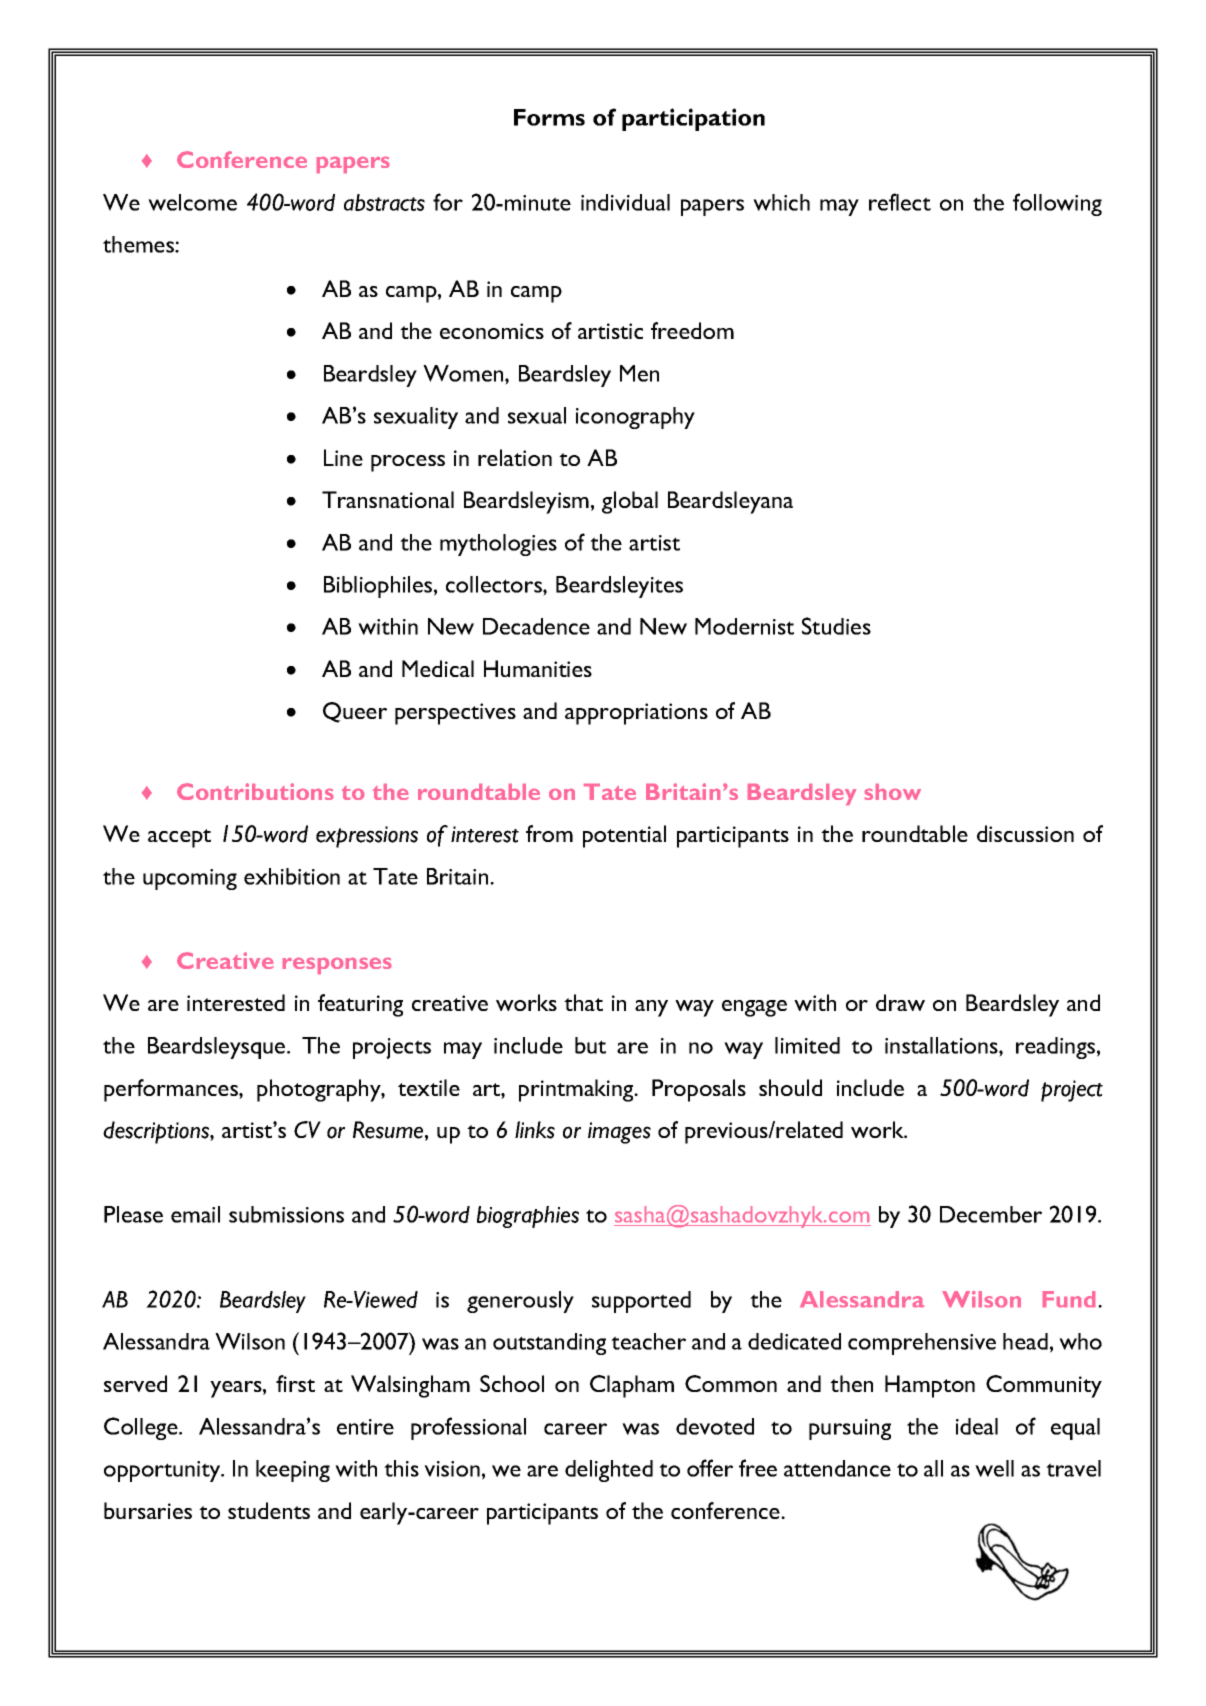 The width and height of the image is (1206, 1706). I want to click on potential, so click(624, 836).
